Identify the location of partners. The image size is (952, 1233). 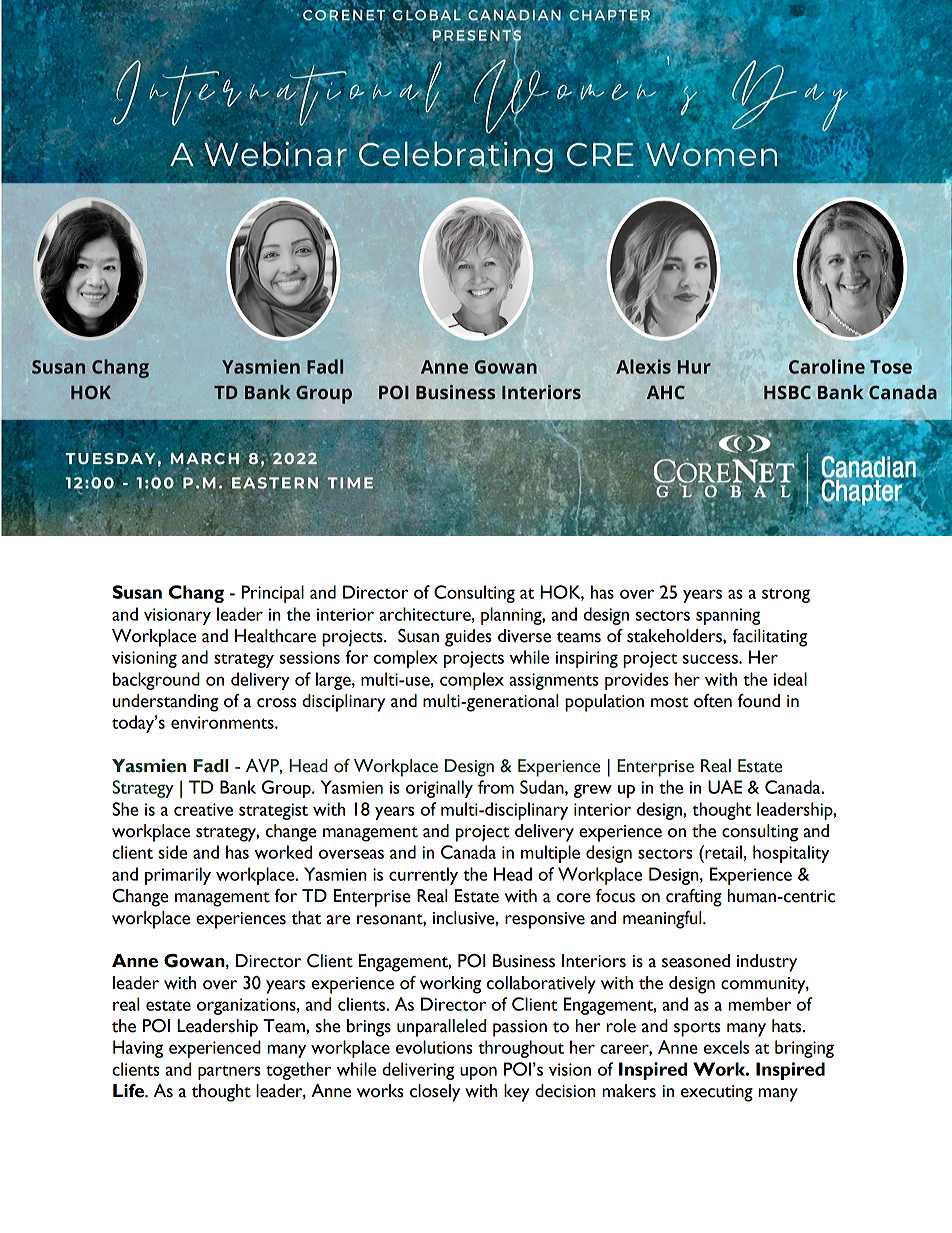
(229, 1072).
